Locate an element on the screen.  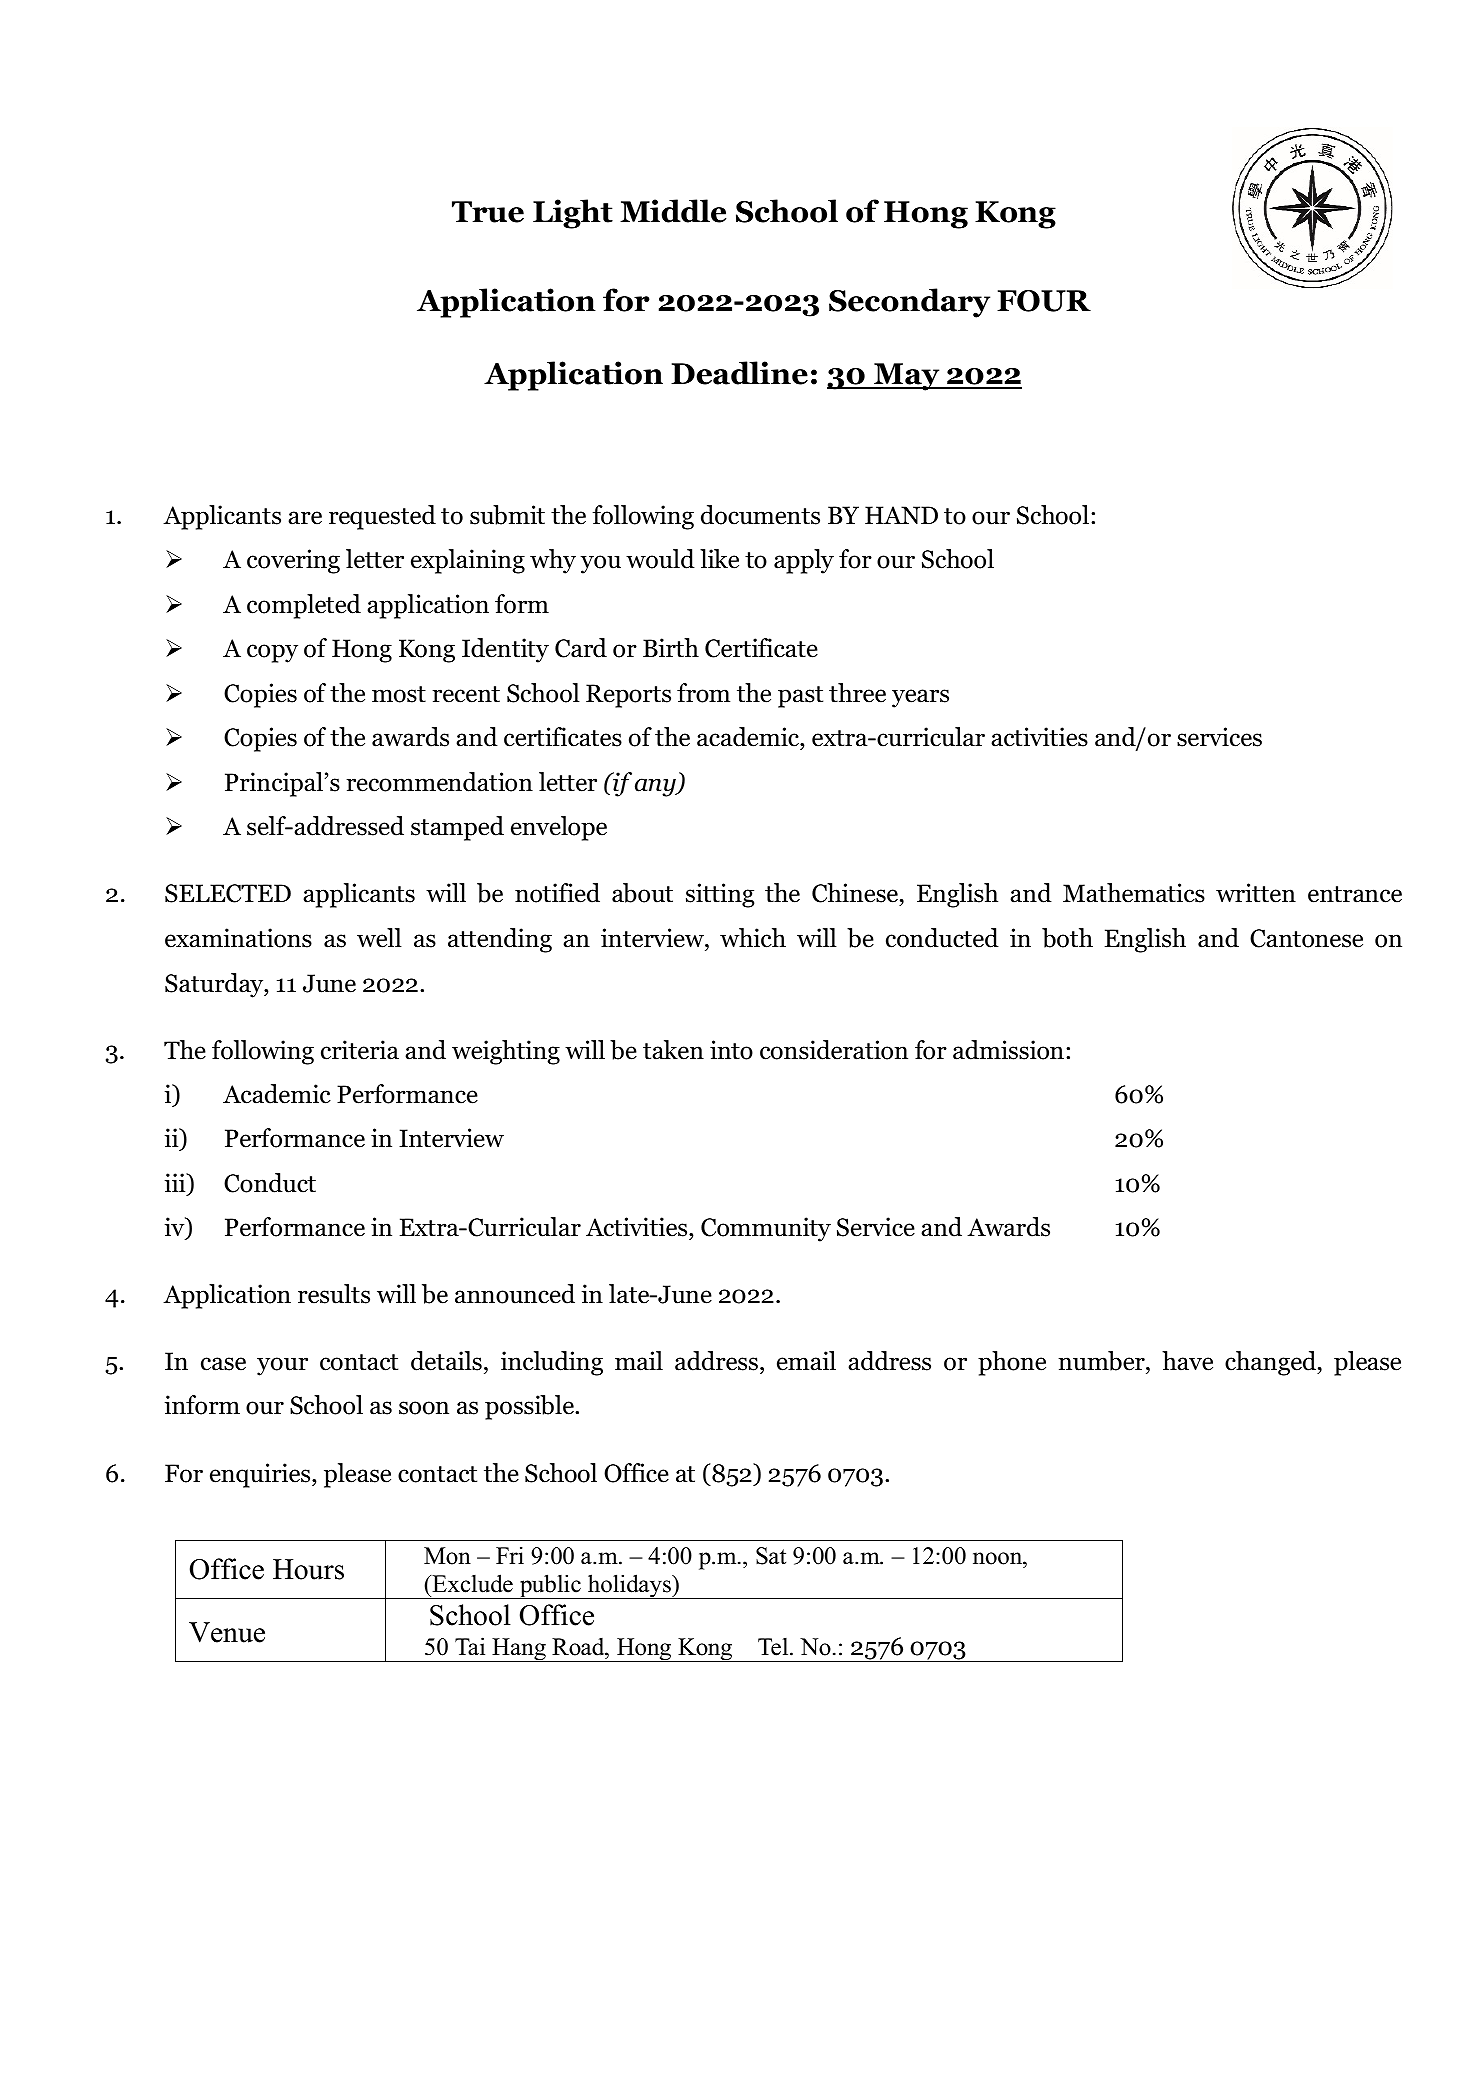
Hours is located at coordinates (308, 1569).
